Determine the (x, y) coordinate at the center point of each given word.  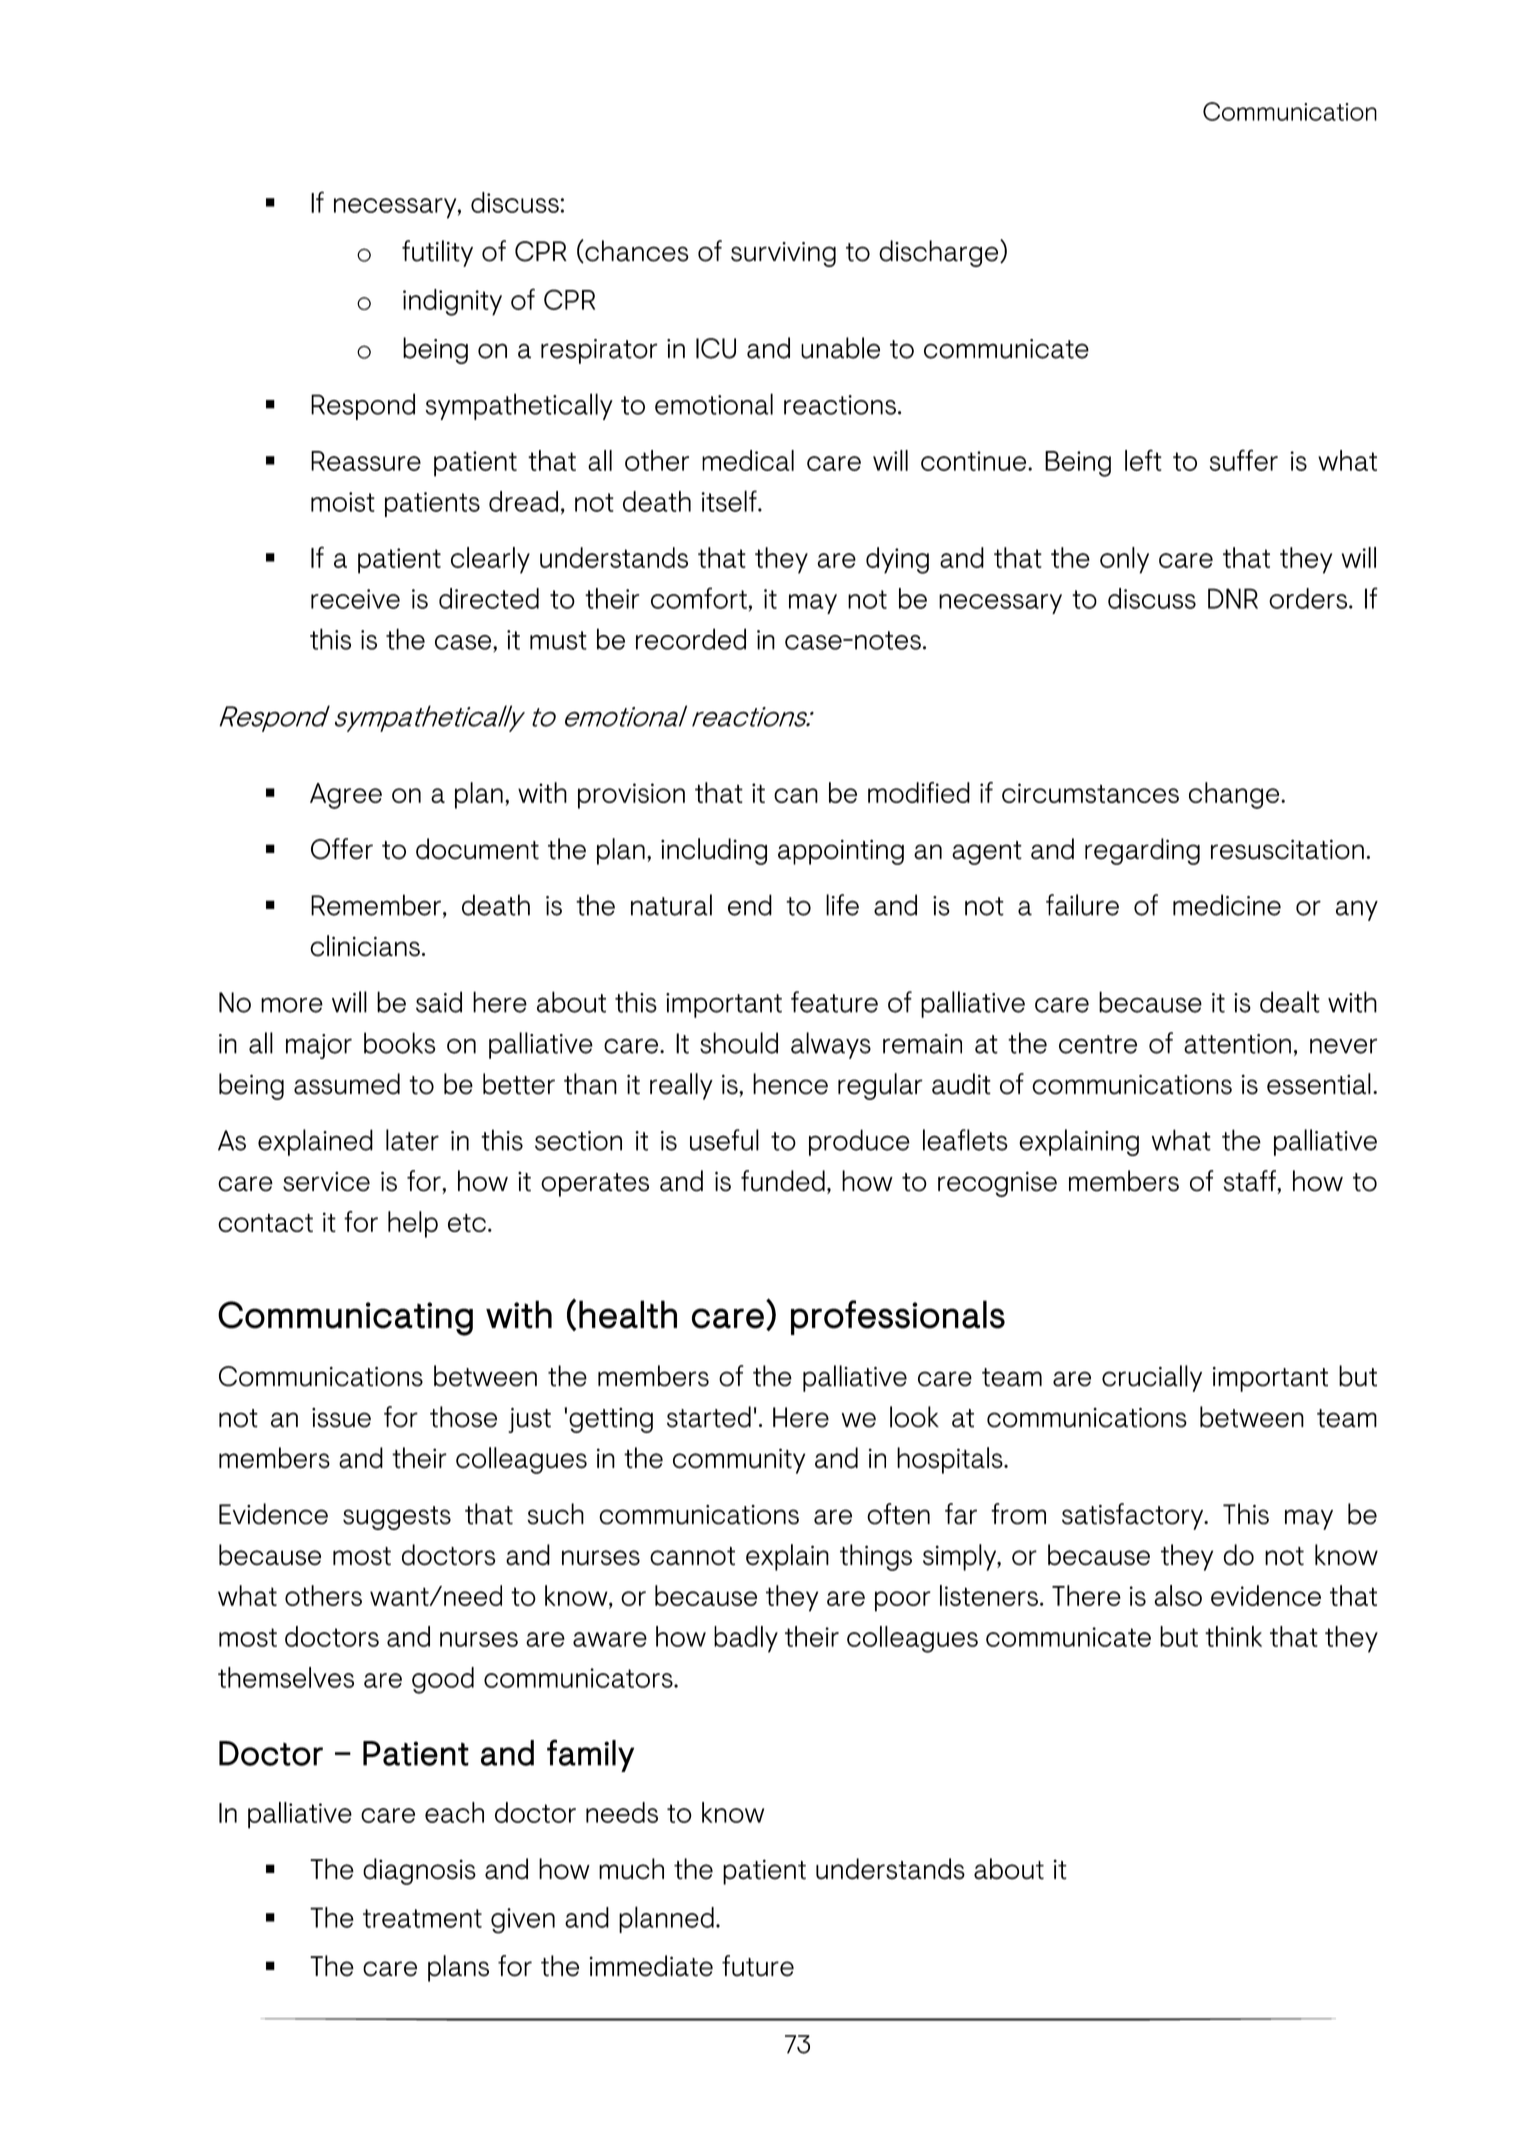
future (758, 1966)
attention (1237, 1044)
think (1233, 1636)
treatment (422, 1918)
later (412, 1140)
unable (840, 348)
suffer (1244, 460)
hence (790, 1084)
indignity (452, 302)
